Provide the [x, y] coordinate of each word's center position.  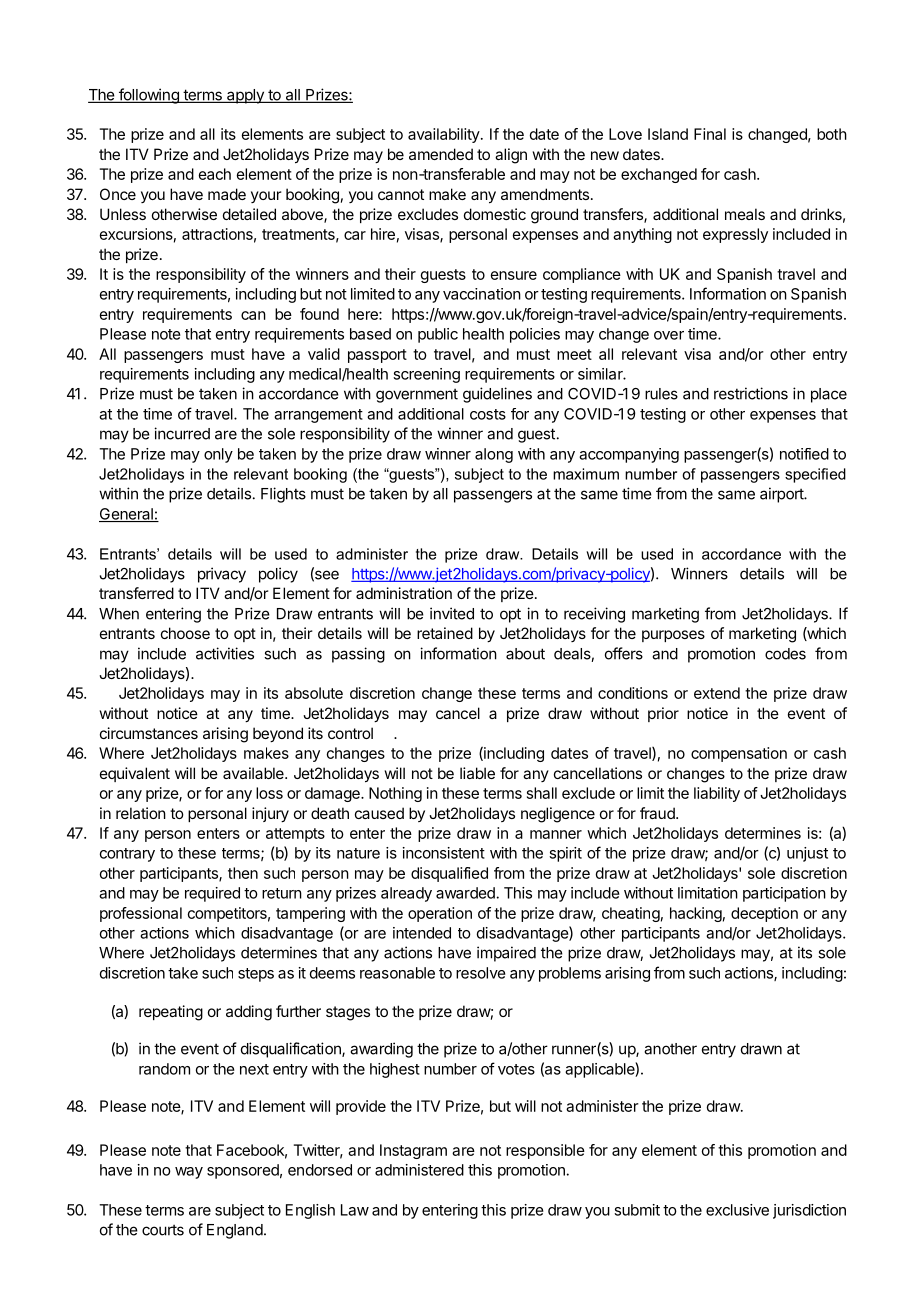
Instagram [413, 1151]
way [189, 1173]
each [215, 174]
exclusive [737, 1210]
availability [444, 135]
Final [710, 134]
